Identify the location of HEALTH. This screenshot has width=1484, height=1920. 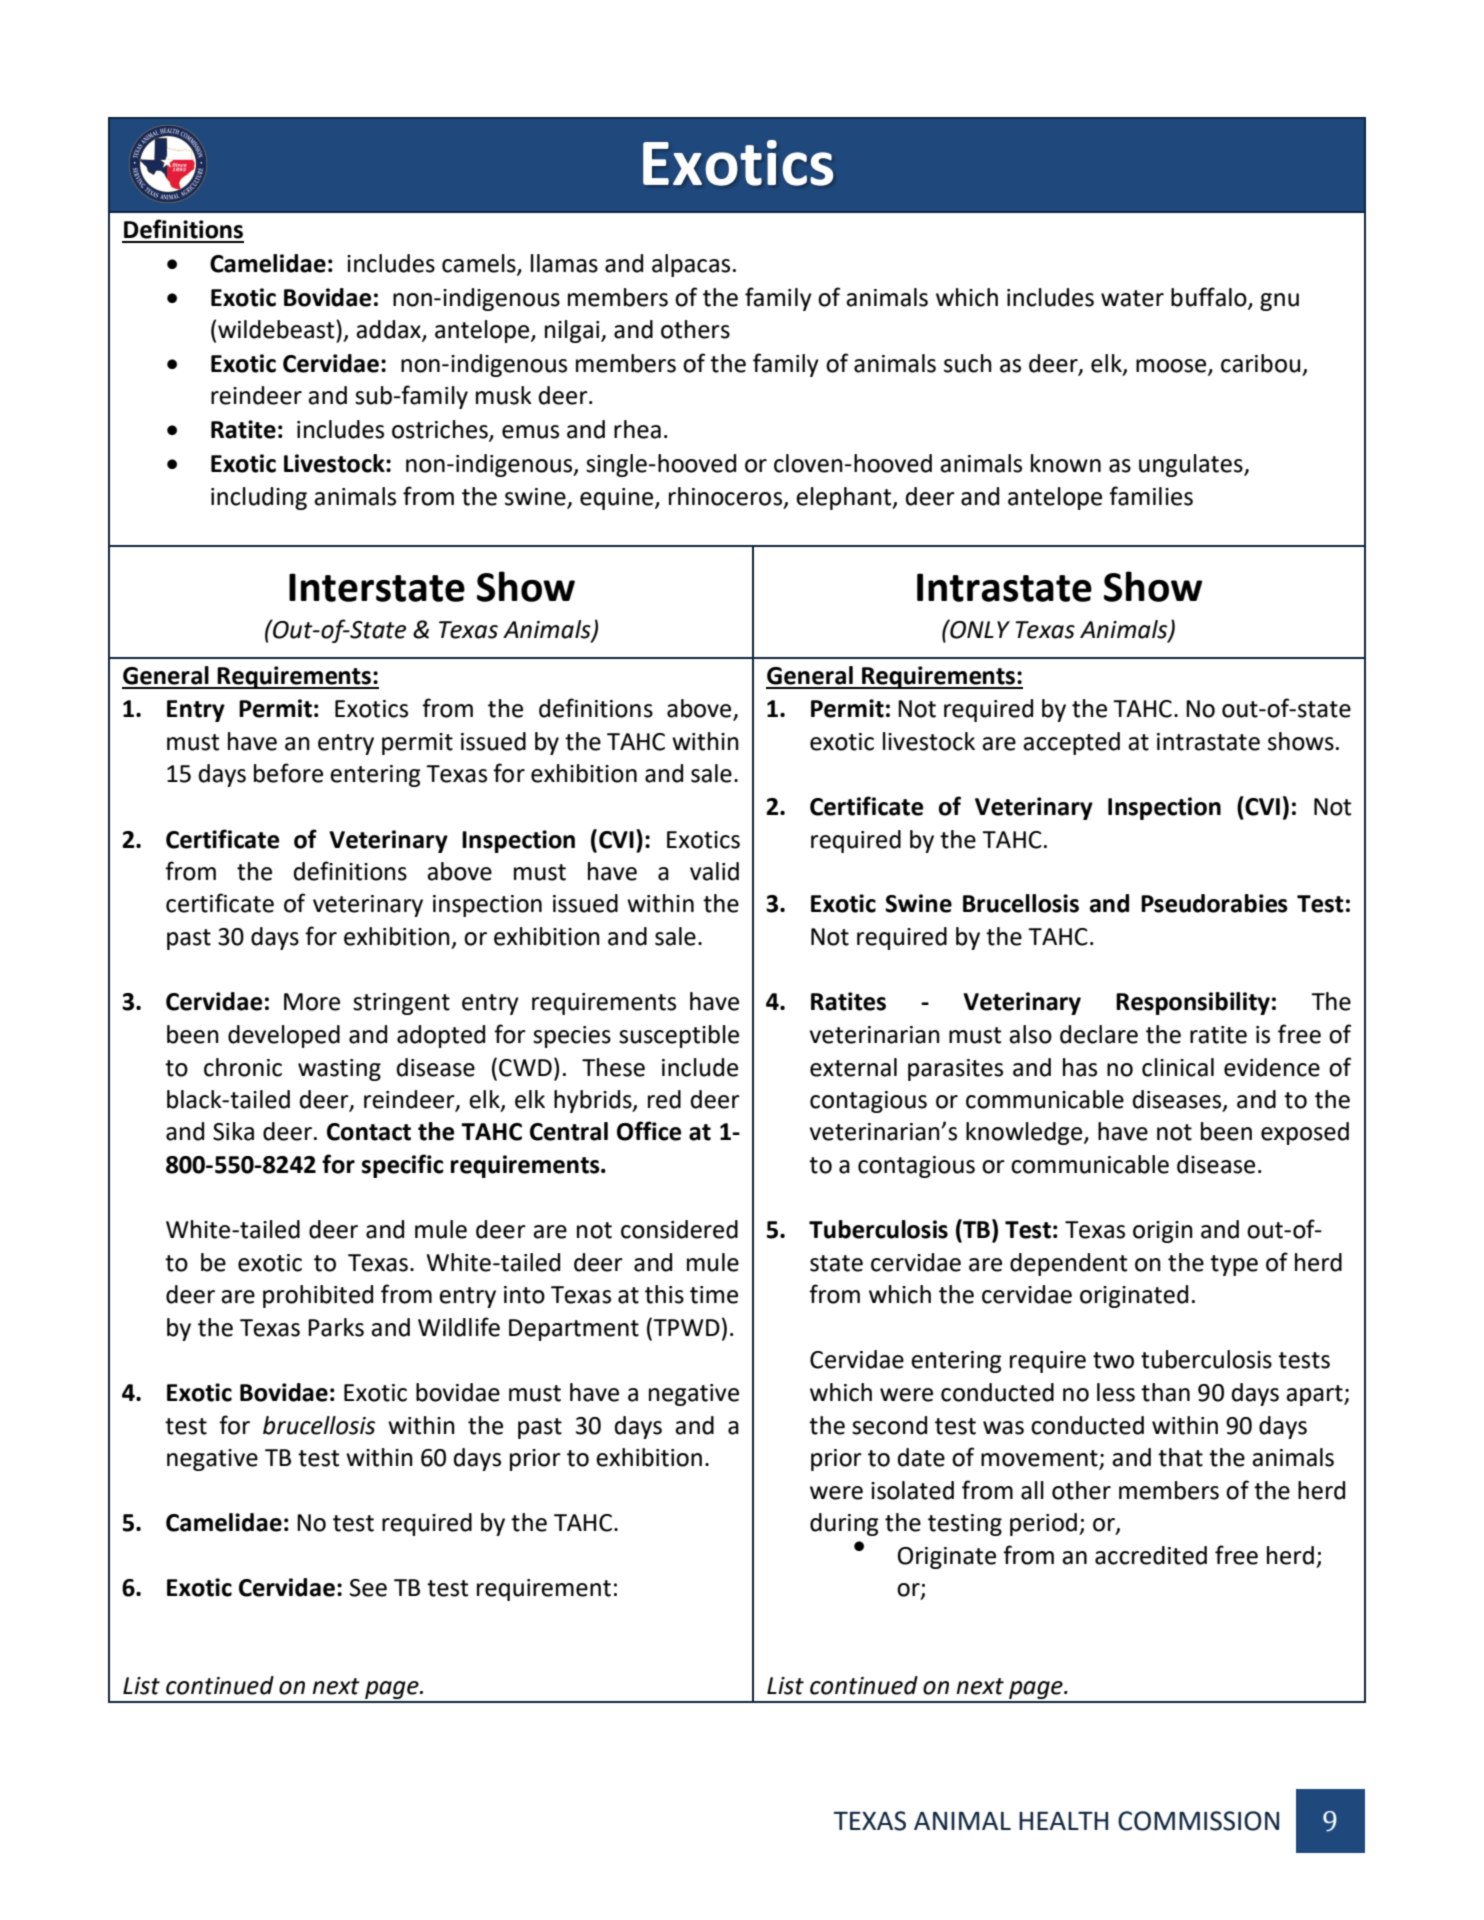
(1063, 1820).
